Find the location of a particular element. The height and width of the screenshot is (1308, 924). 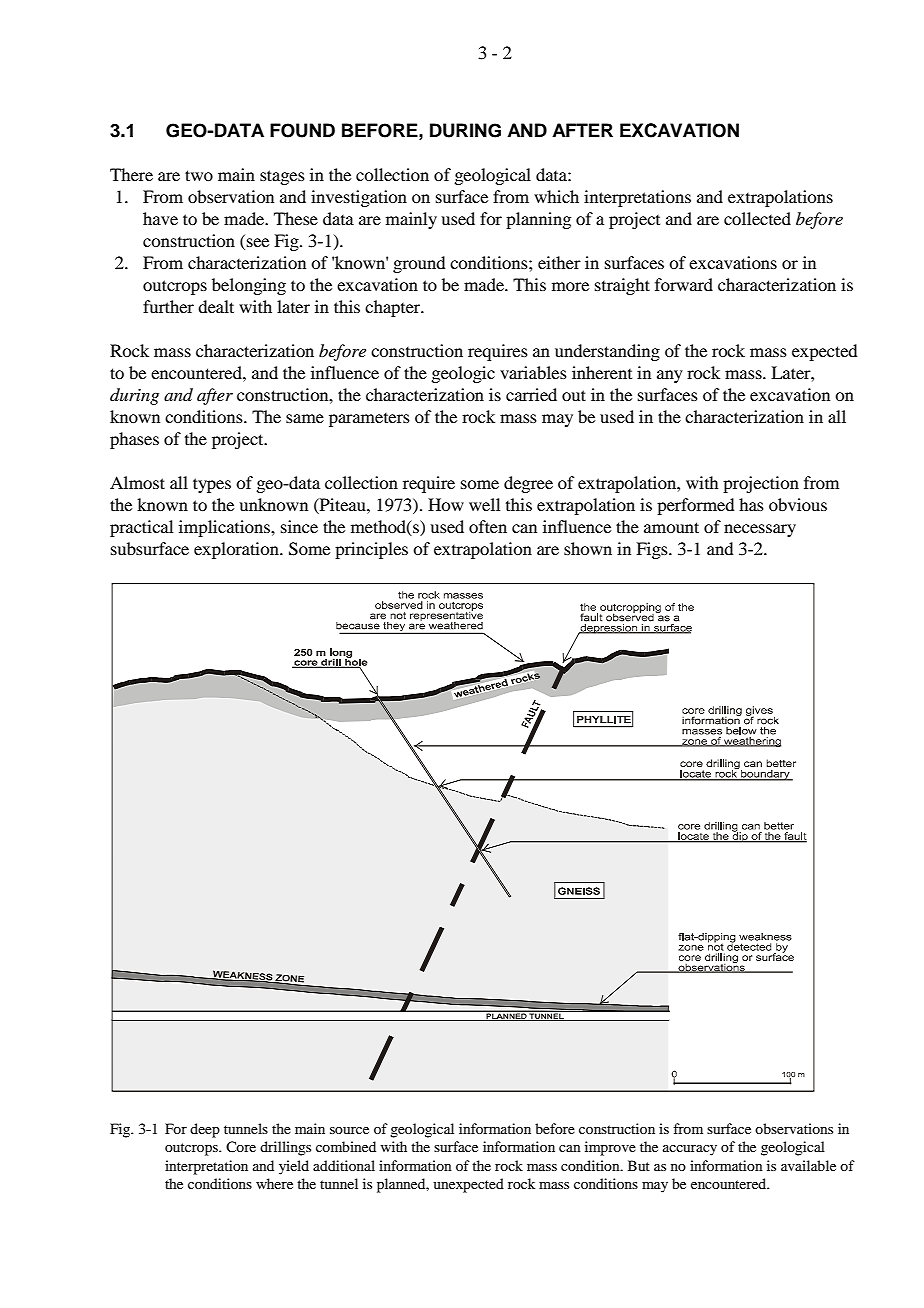

which is located at coordinates (556, 196).
